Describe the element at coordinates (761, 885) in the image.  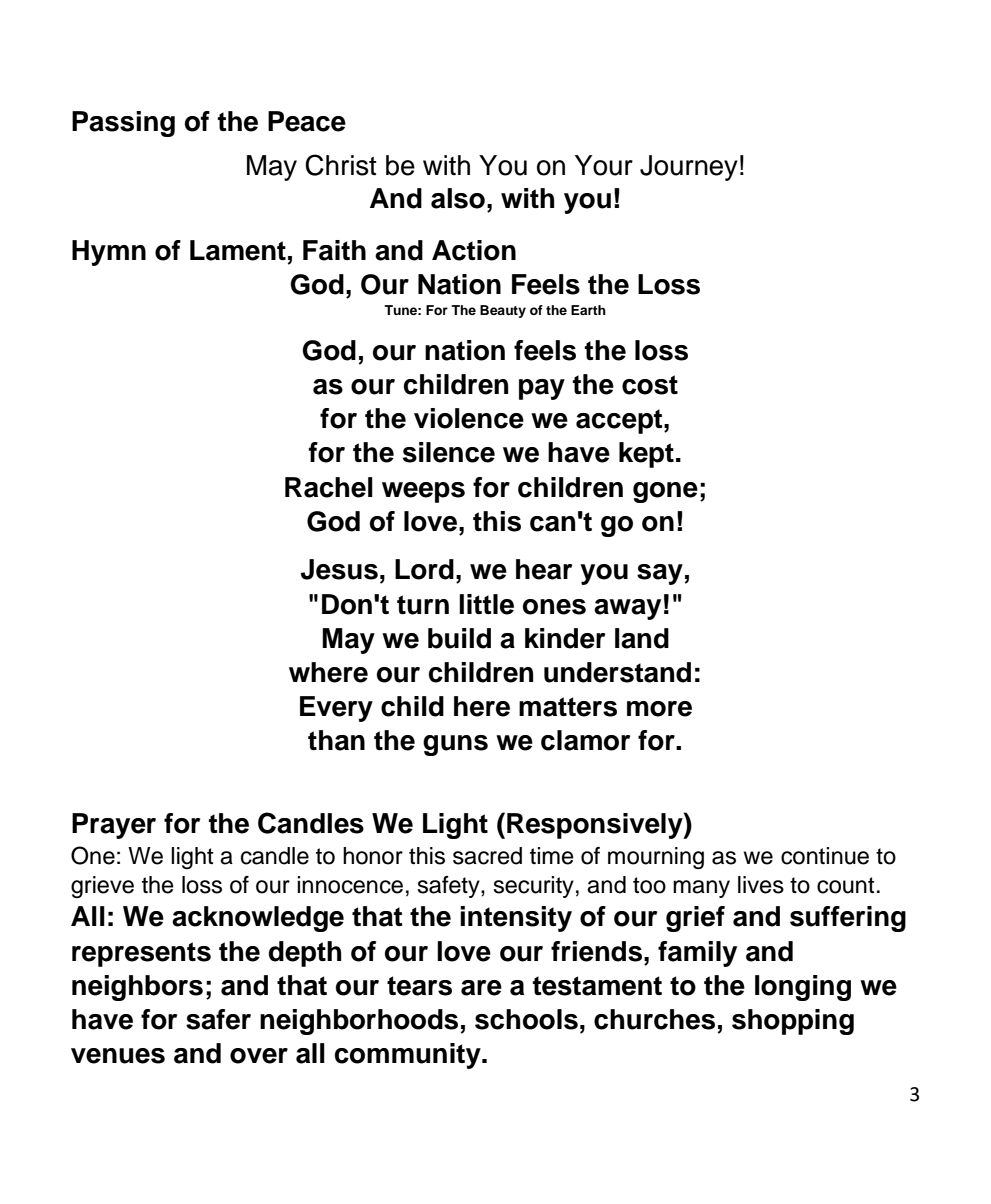
I see `lives` at that location.
